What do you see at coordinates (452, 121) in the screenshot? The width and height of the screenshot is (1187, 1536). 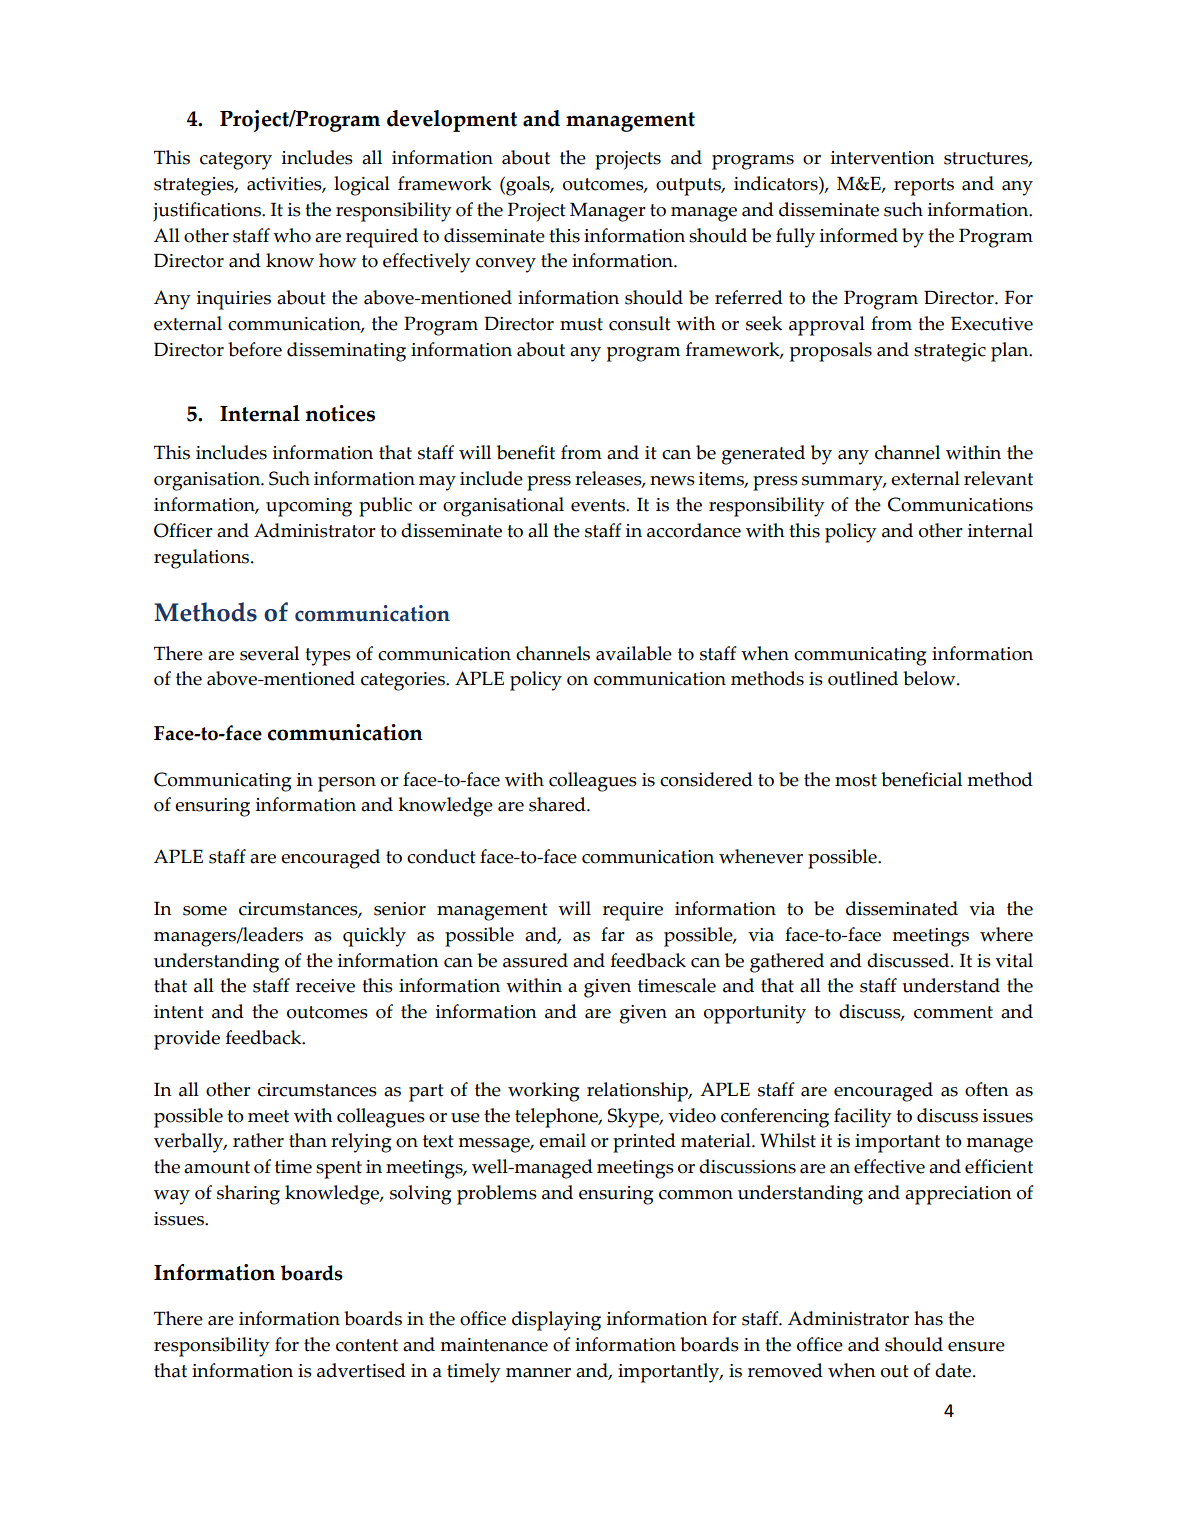 I see `development` at bounding box center [452, 121].
